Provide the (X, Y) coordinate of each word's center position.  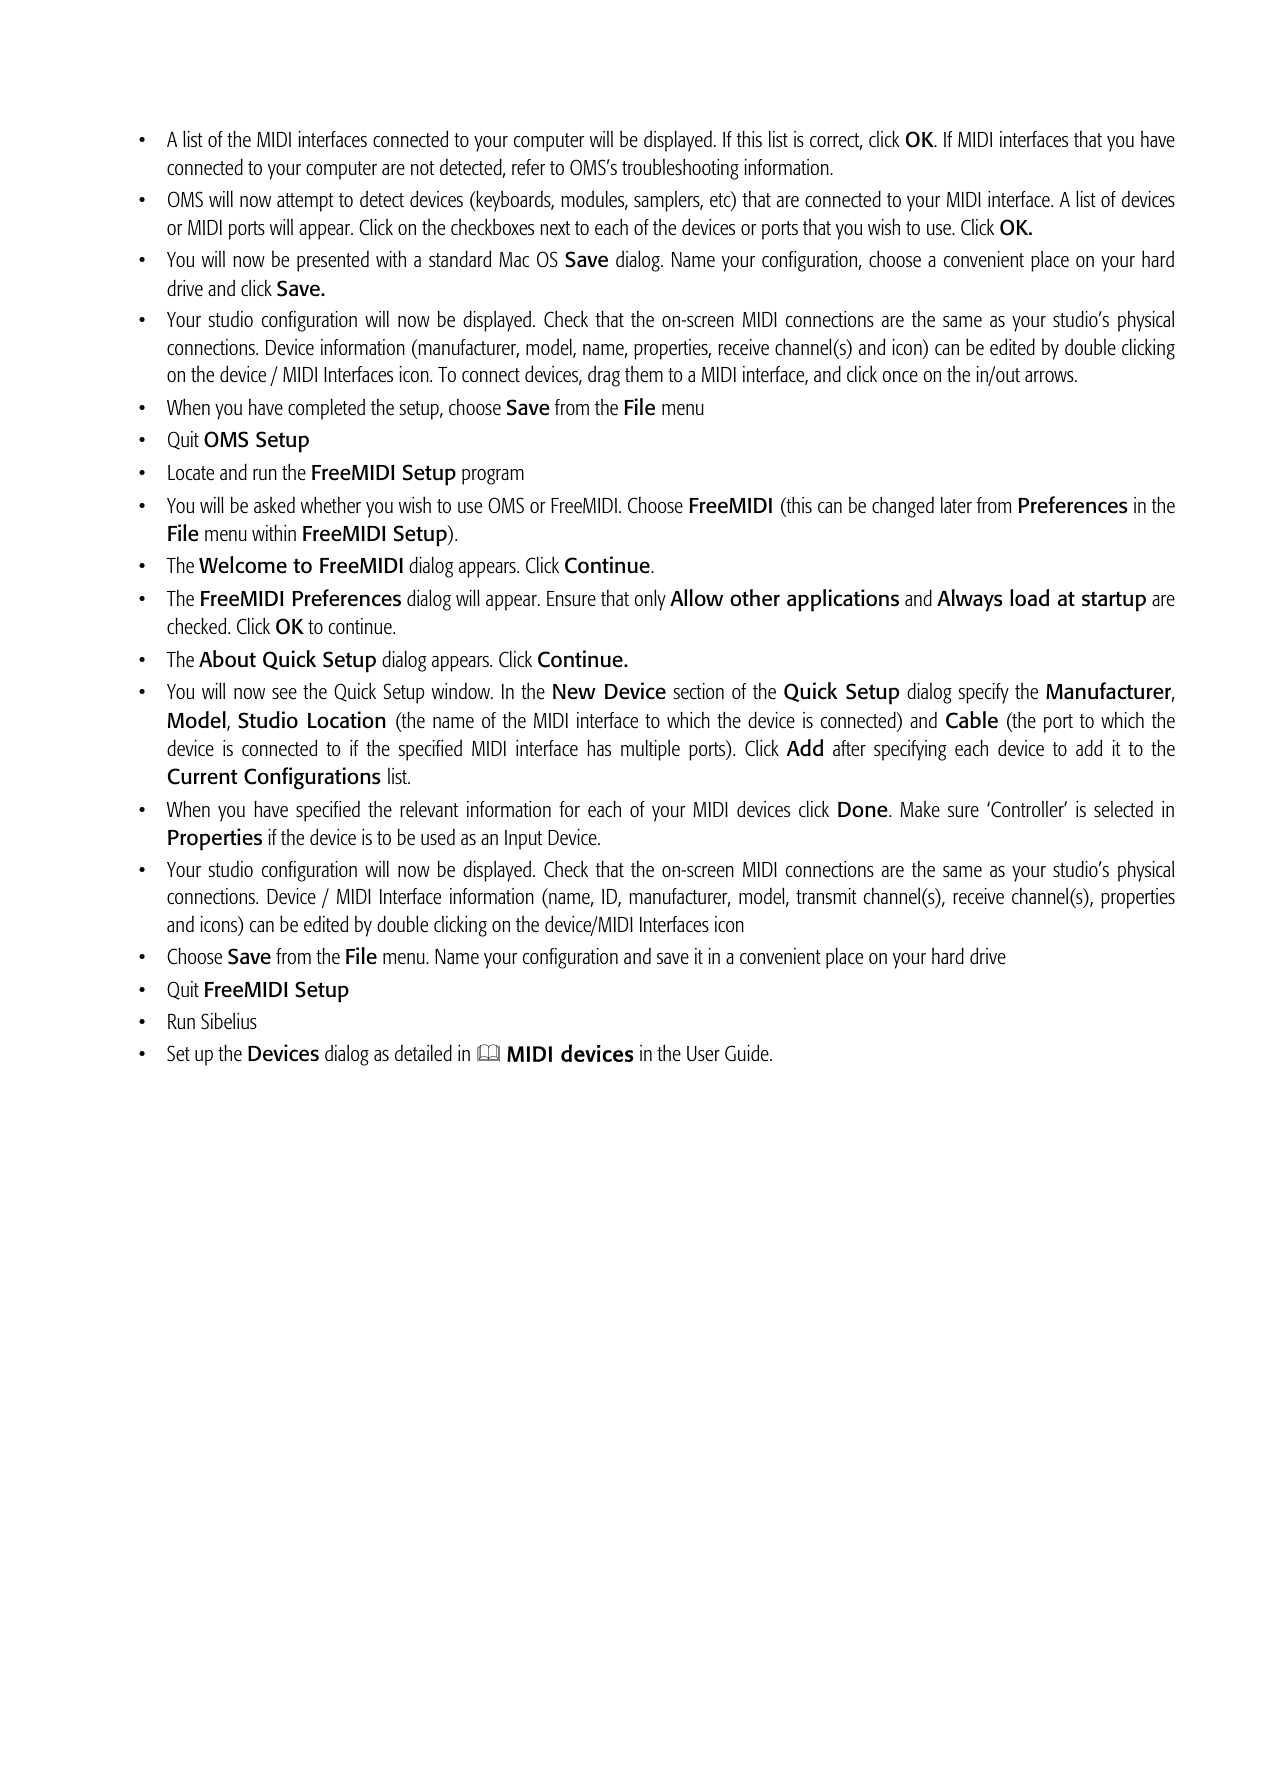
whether (331, 505)
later (956, 505)
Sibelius (229, 1021)
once (900, 377)
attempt (305, 202)
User (703, 1054)
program (493, 477)
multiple (650, 750)
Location (347, 720)
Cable (972, 720)
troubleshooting (680, 169)
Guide (748, 1053)
